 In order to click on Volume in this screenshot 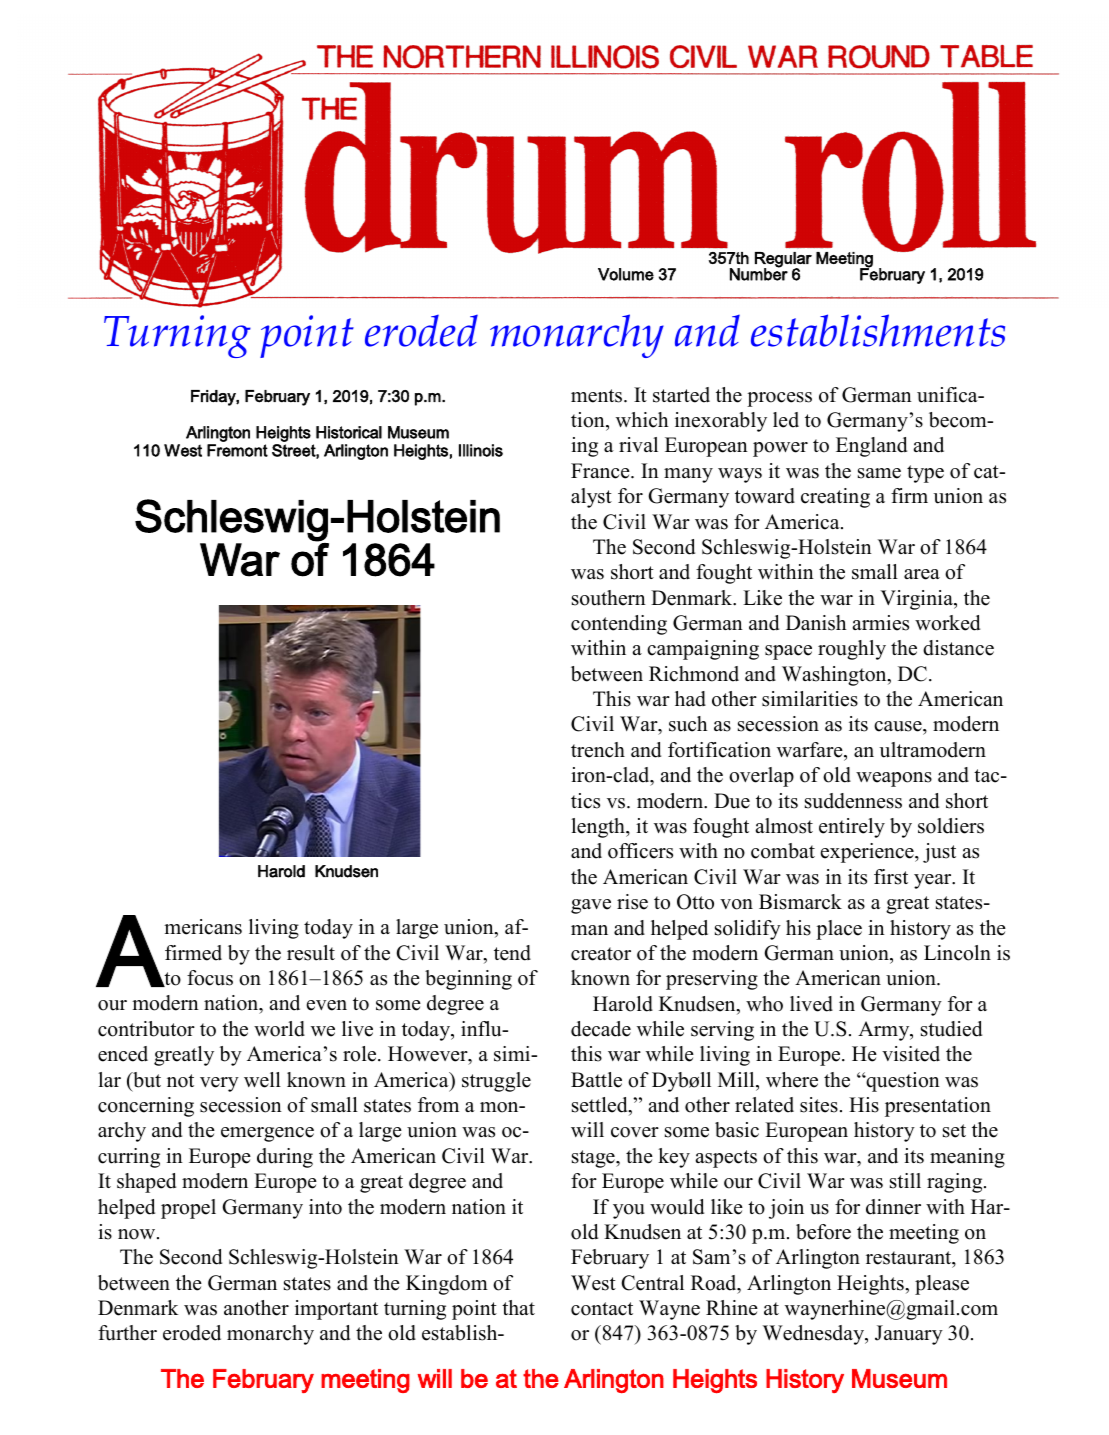, I will do `click(626, 274)`.
